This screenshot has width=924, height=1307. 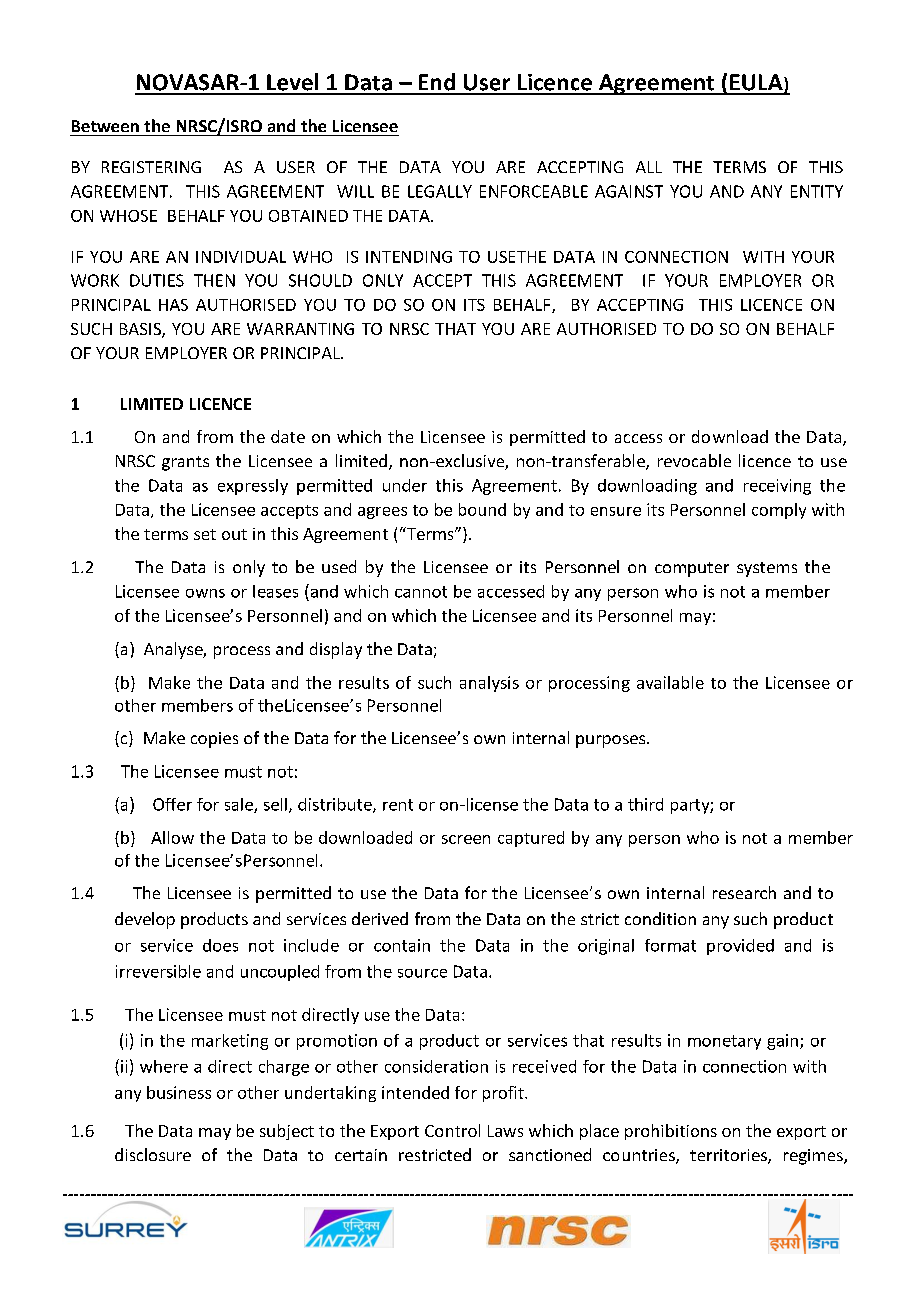 What do you see at coordinates (482, 509) in the screenshot?
I see `bound` at bounding box center [482, 509].
